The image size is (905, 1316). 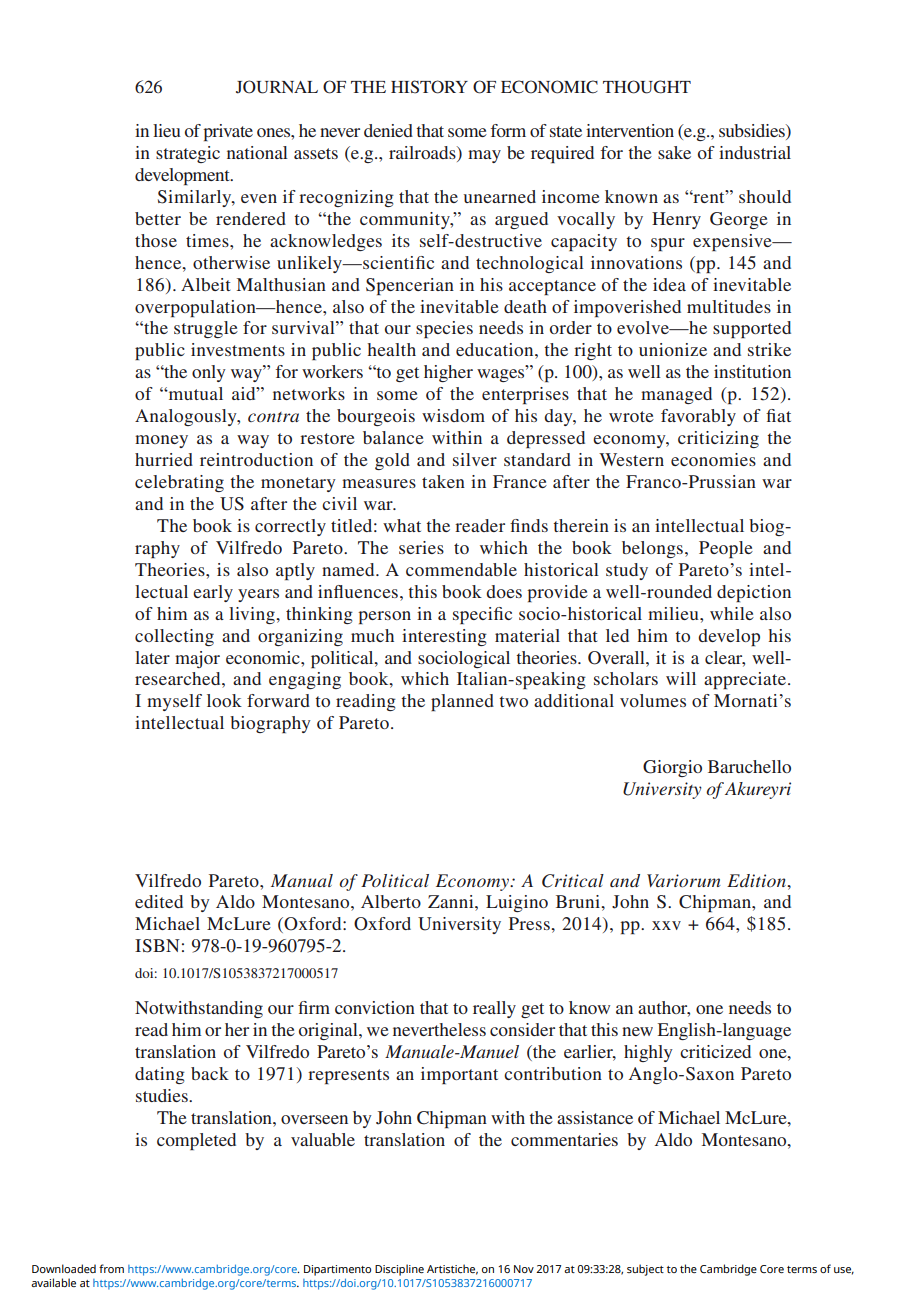 I want to click on appreciate, so click(x=746, y=680).
